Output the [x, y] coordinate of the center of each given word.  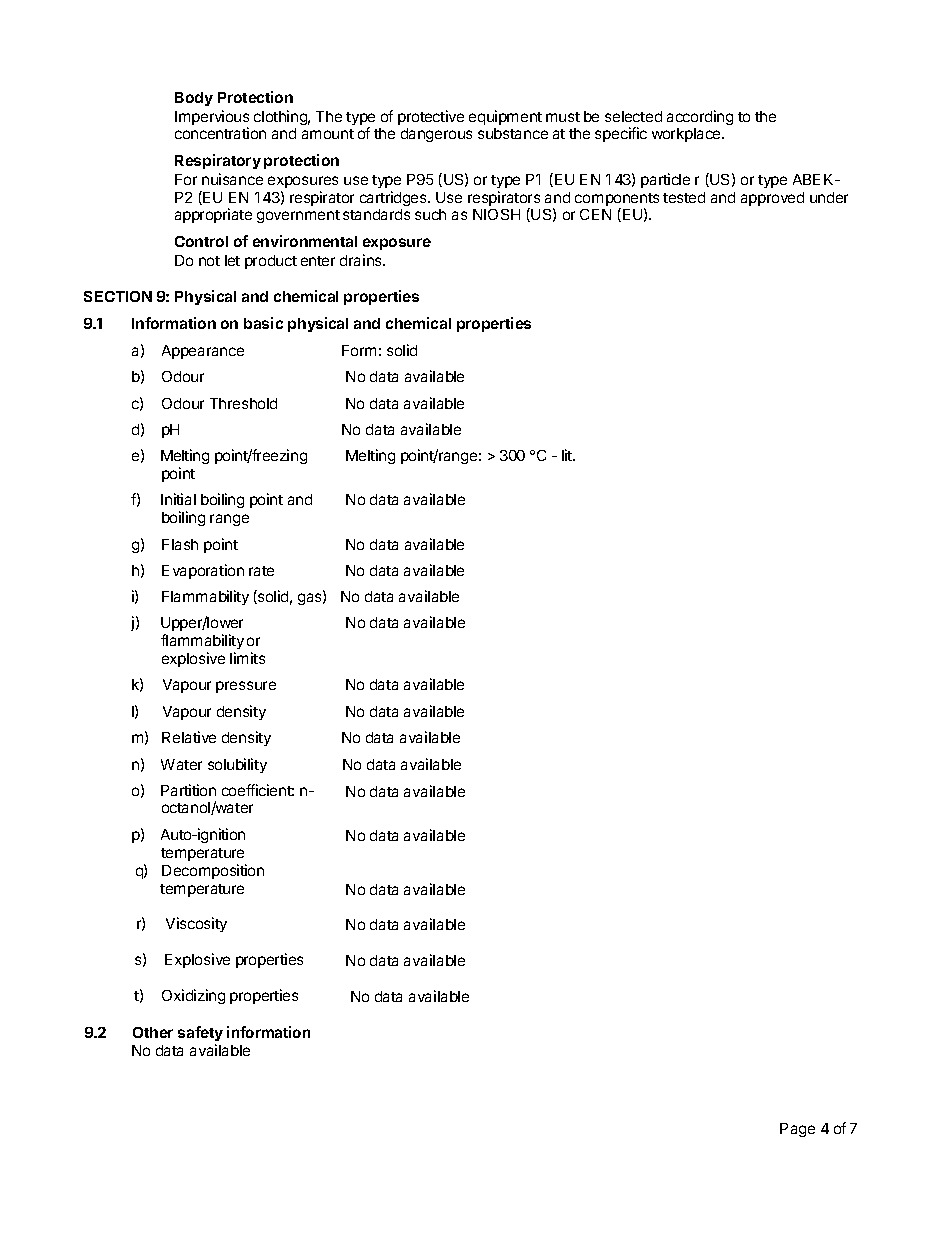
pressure [246, 687]
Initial [178, 499]
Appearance [203, 352]
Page [797, 1130]
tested [684, 197]
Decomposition [213, 871]
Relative [189, 737]
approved [772, 199]
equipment [505, 117]
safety [200, 1033]
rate [261, 571]
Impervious [212, 119]
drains [362, 260]
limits [247, 658]
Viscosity [196, 924]
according [700, 117]
